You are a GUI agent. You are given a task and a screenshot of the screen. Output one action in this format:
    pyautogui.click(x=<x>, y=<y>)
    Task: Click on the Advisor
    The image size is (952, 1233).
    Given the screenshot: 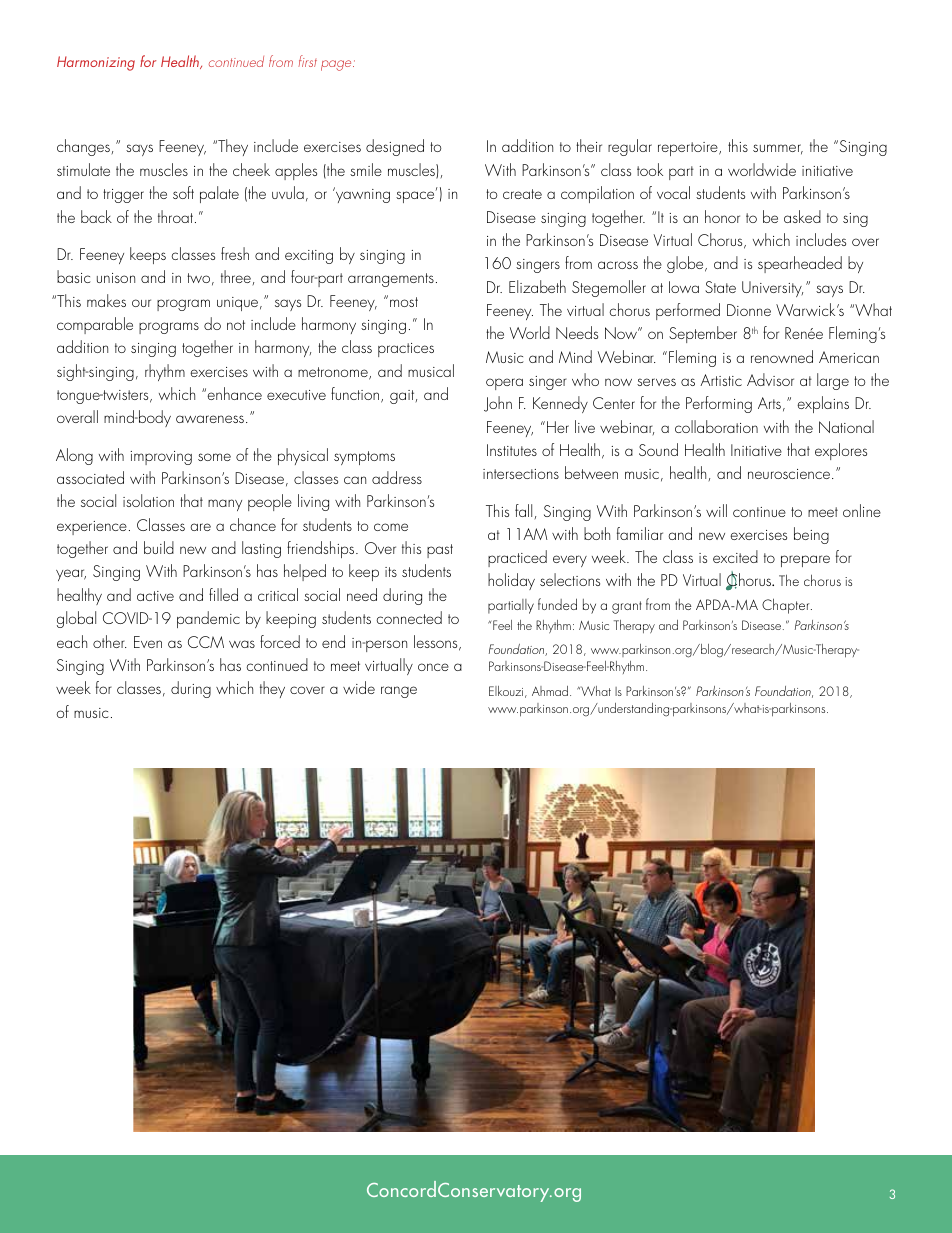 What is the action you would take?
    pyautogui.click(x=770, y=379)
